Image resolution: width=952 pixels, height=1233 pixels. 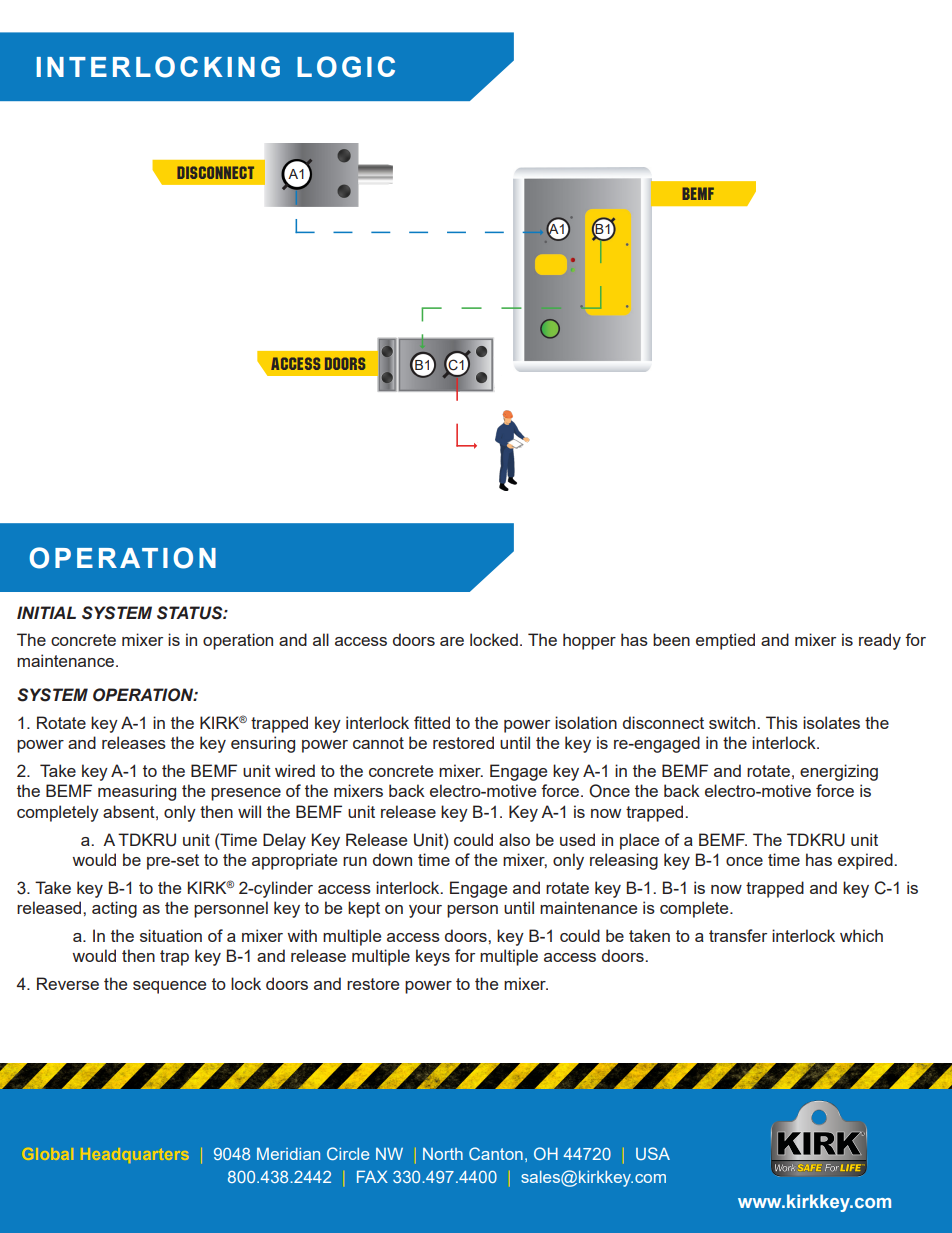 What do you see at coordinates (443, 1154) in the screenshot?
I see `North` at bounding box center [443, 1154].
